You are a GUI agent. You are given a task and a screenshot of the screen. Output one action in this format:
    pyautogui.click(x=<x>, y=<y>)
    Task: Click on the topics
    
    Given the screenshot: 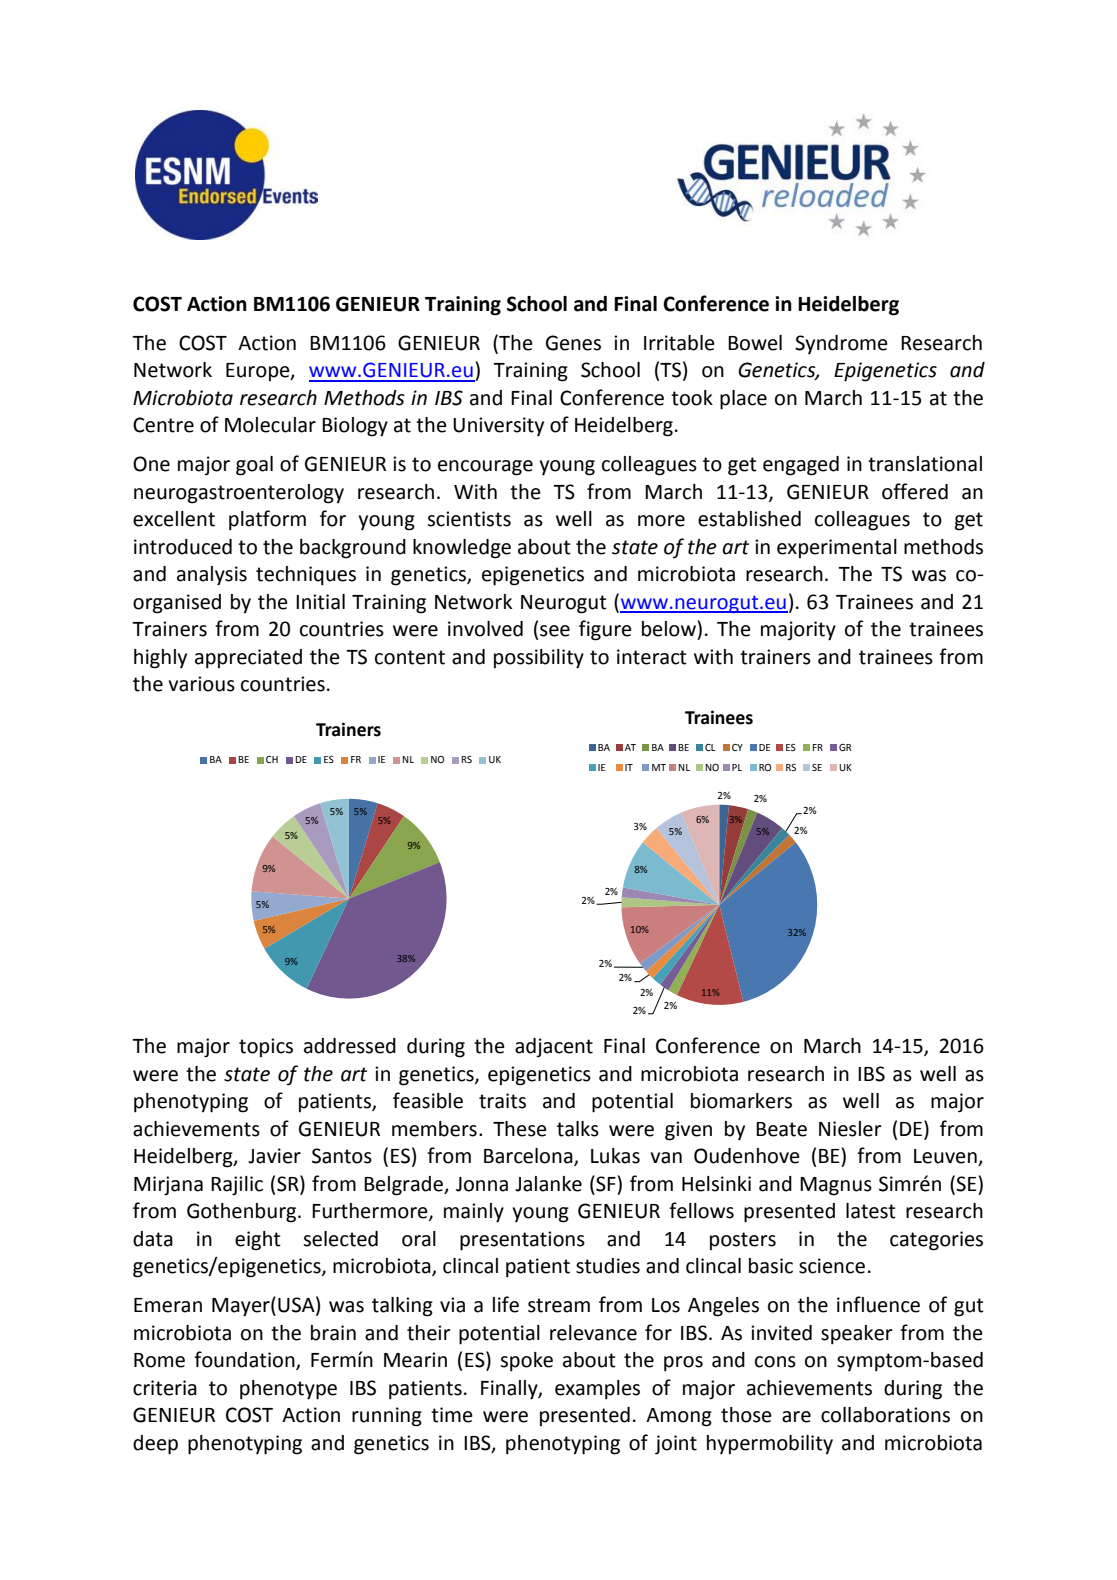 What is the action you would take?
    pyautogui.click(x=266, y=1047)
